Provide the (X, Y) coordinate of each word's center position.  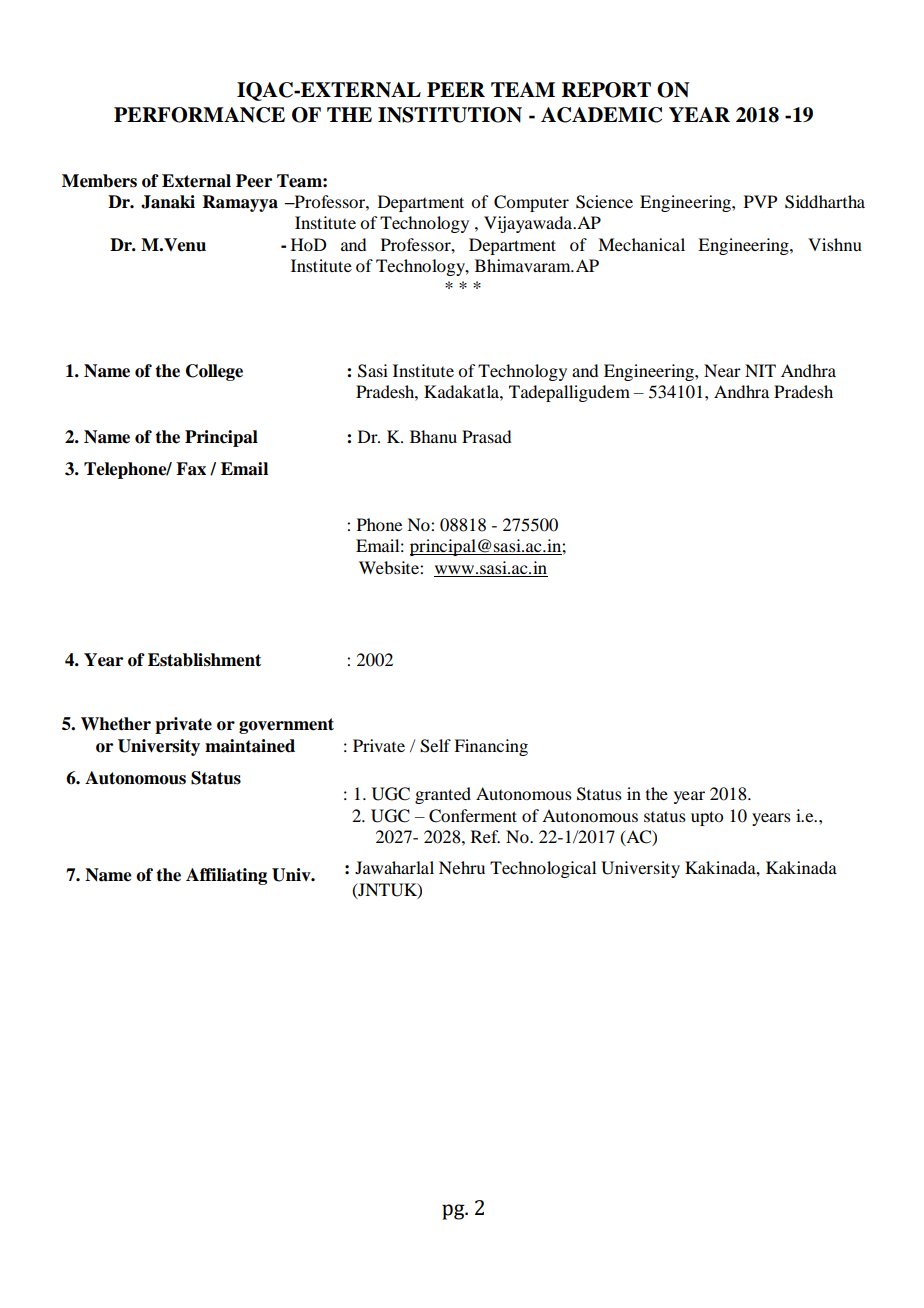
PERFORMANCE (199, 115)
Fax (191, 469)
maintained (250, 746)
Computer (531, 203)
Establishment (204, 660)
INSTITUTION (450, 115)
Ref (485, 836)
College (214, 372)
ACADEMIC (601, 115)
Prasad (486, 436)
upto (707, 818)
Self (435, 746)
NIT (760, 370)
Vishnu (835, 244)
